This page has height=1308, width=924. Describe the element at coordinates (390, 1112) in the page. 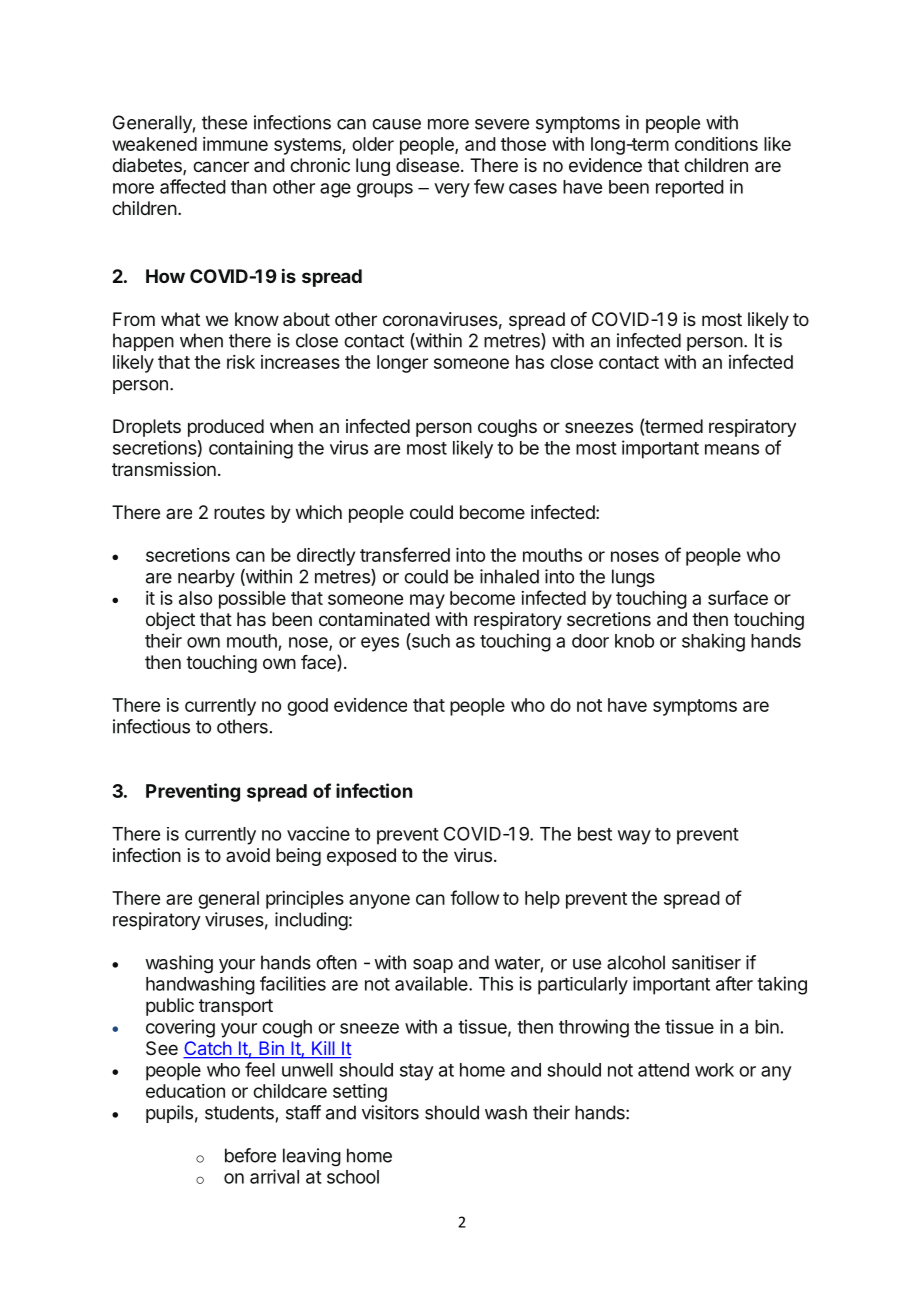

I see `visitors` at that location.
